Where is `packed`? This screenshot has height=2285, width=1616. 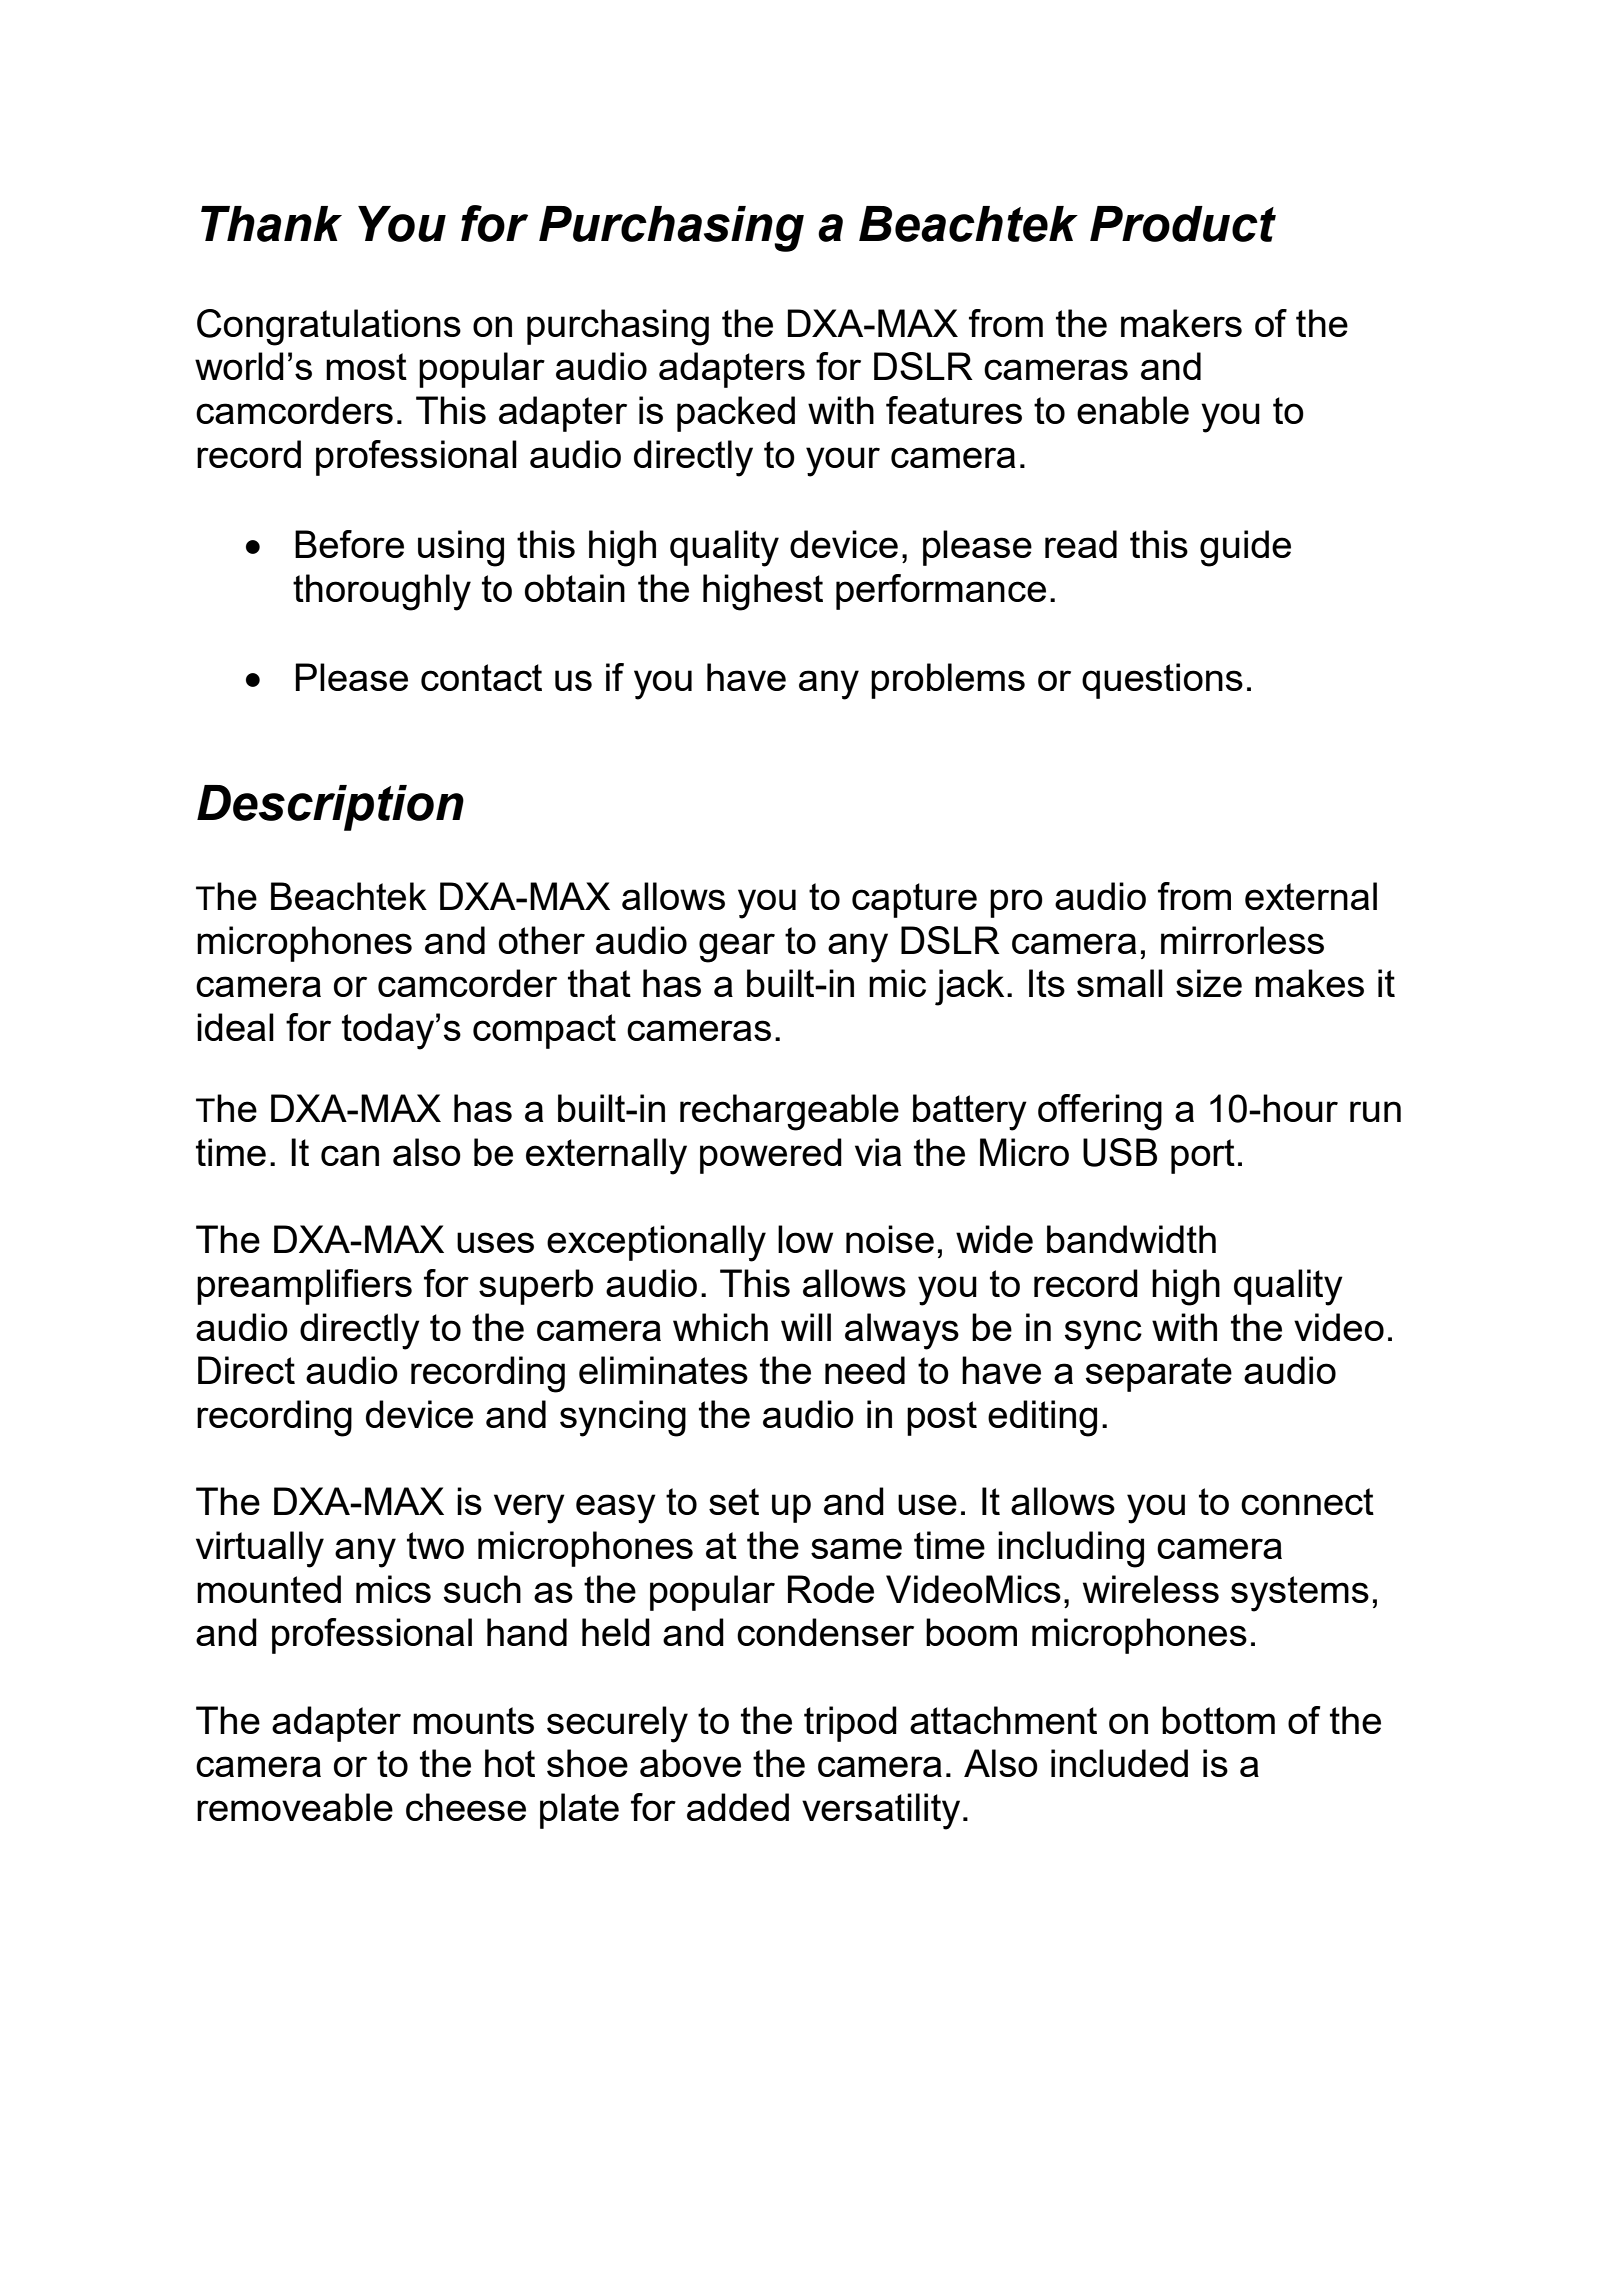 packed is located at coordinates (736, 414).
